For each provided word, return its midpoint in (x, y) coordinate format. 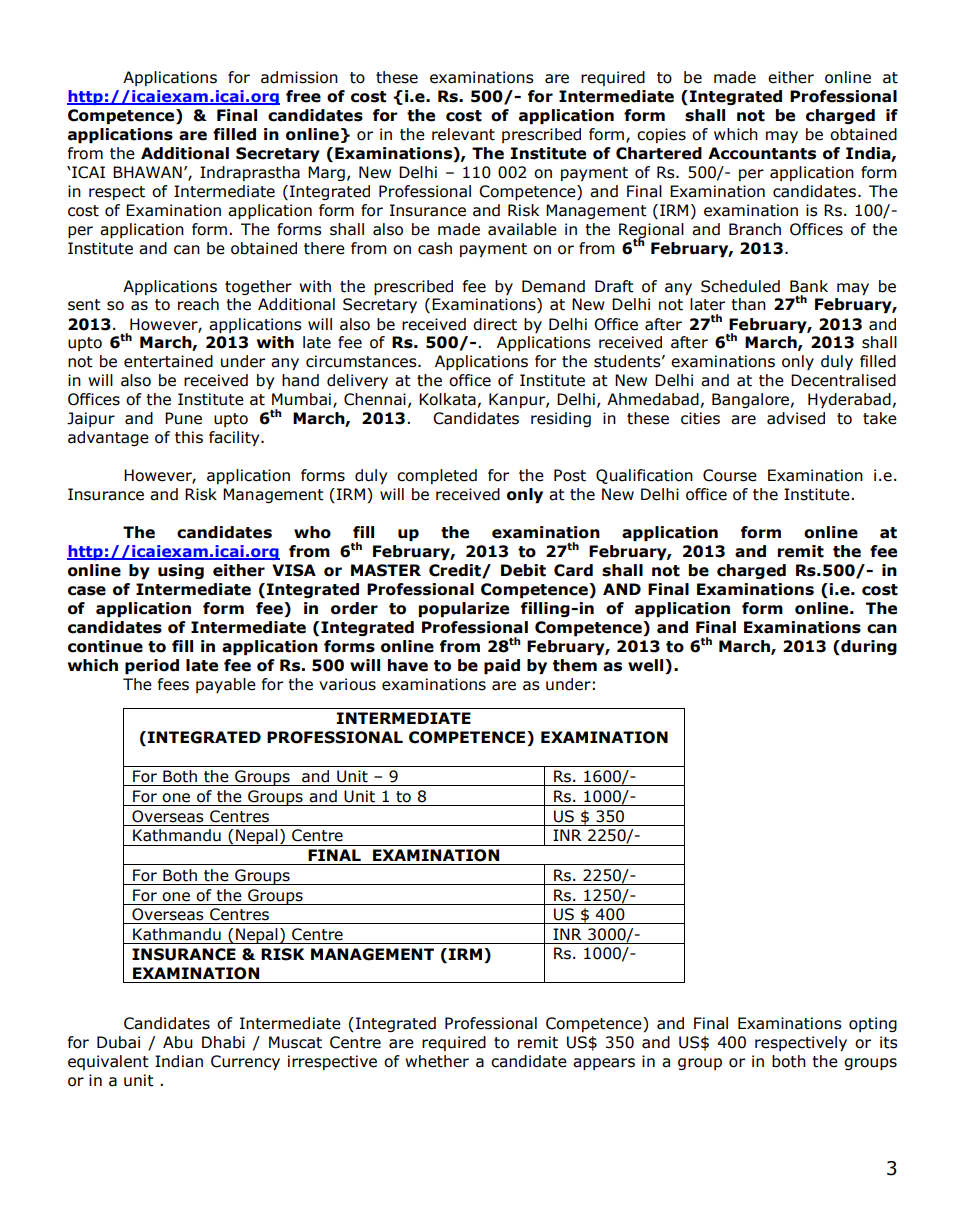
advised (796, 418)
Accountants (762, 153)
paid (502, 666)
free (303, 96)
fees (173, 684)
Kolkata (447, 399)
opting (873, 1024)
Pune (183, 418)
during (868, 647)
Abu (178, 1042)
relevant (463, 134)
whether (437, 1061)
